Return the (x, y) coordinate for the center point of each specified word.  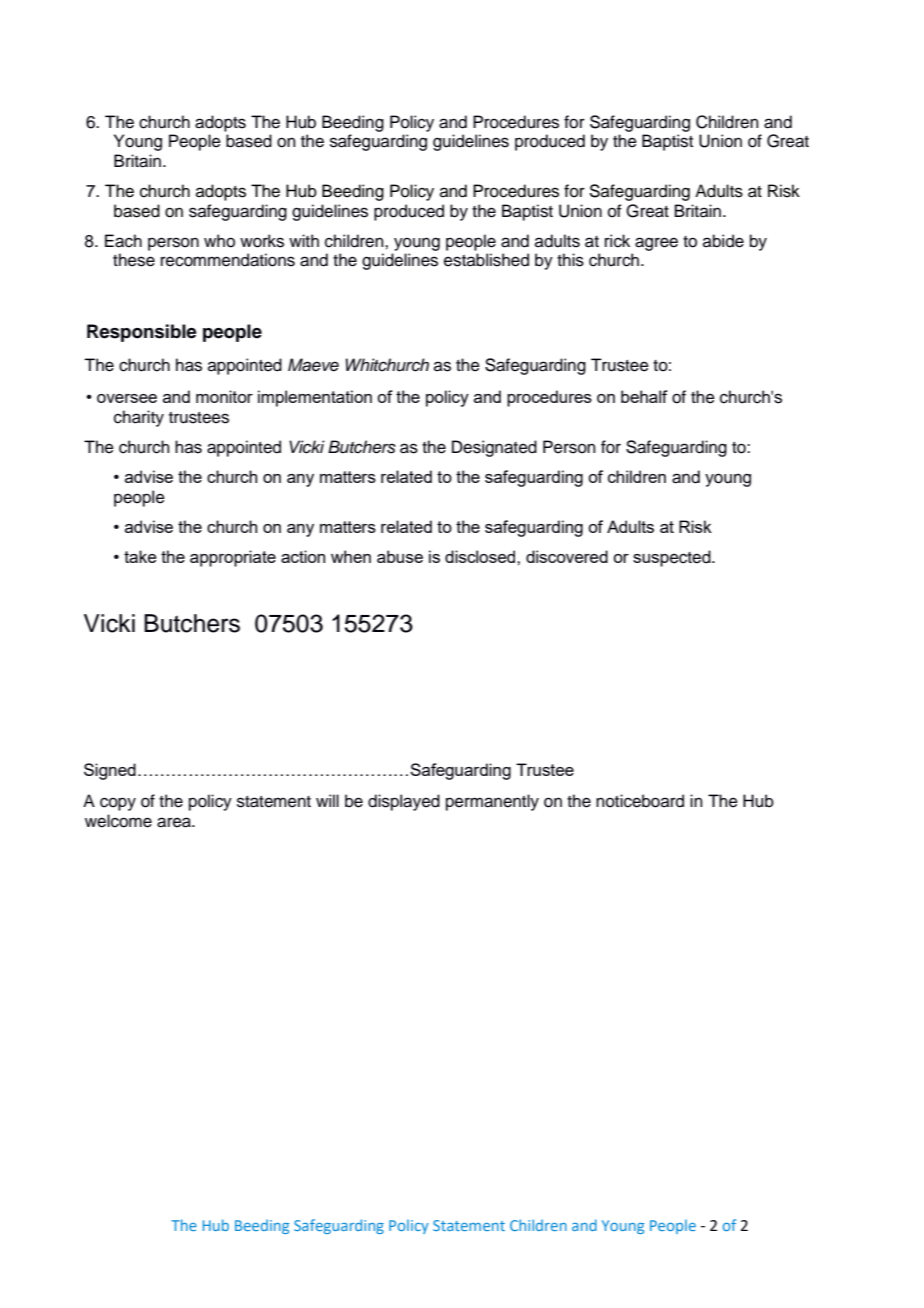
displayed (404, 802)
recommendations (228, 260)
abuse (400, 556)
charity (139, 418)
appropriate (233, 558)
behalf (644, 396)
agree (656, 244)
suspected (673, 558)
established (486, 260)
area (175, 822)
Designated (494, 448)
